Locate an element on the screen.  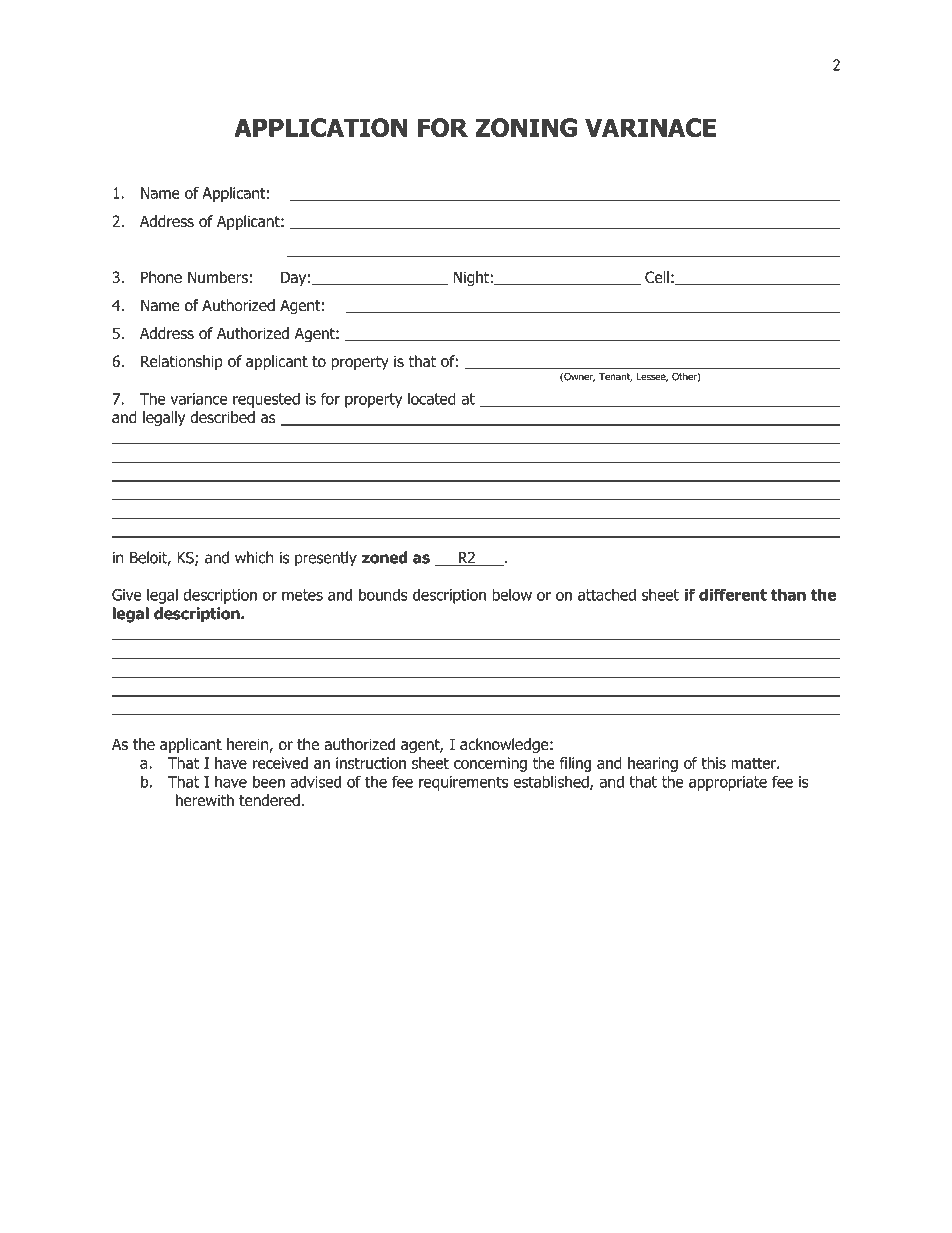
APPLICATION is located at coordinates (320, 127).
